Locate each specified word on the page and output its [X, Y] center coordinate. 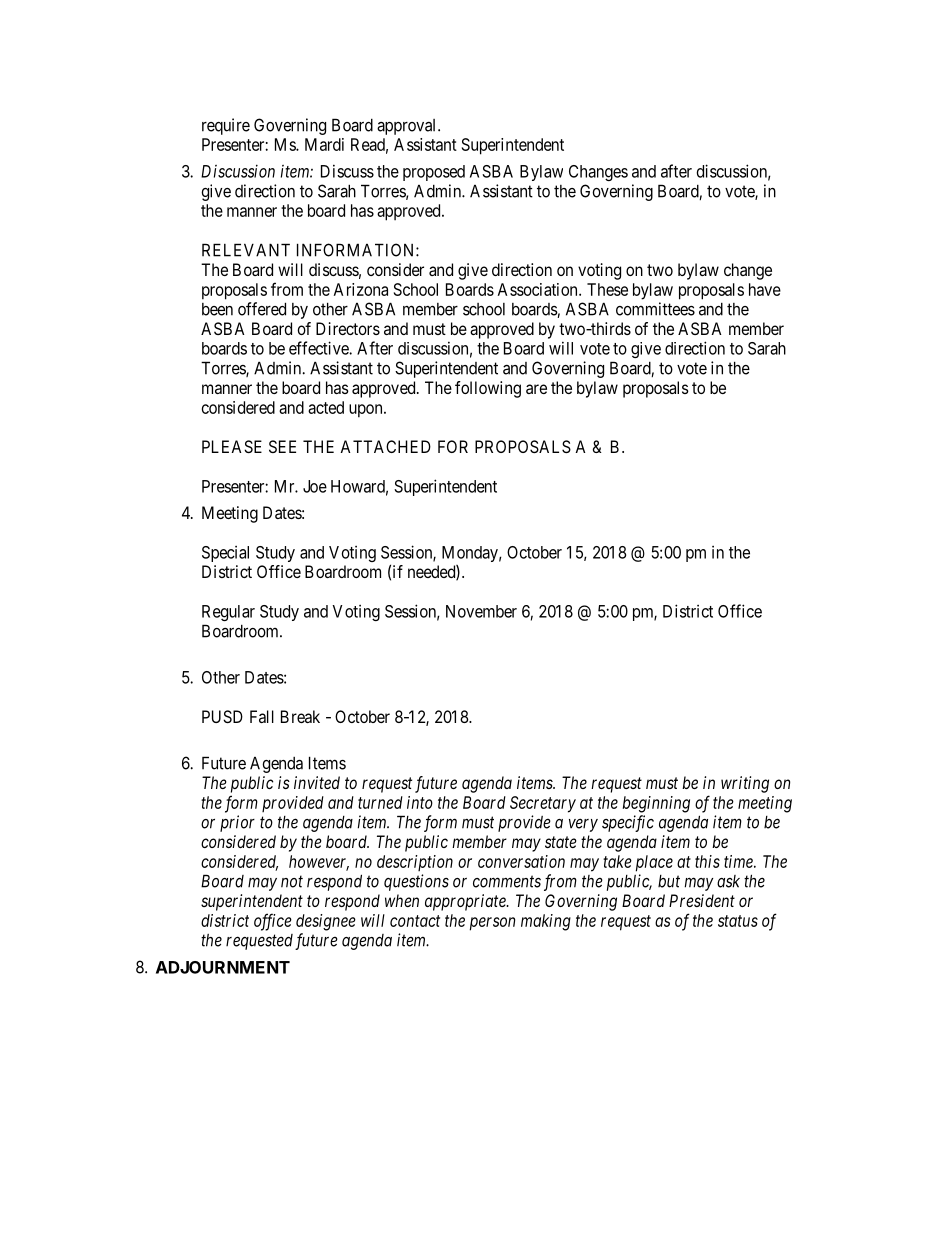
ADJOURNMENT [223, 967]
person [492, 924]
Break [300, 716]
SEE [282, 446]
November [481, 611]
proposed [434, 173]
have [765, 289]
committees [655, 309]
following [488, 389]
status [738, 921]
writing [745, 784]
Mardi [324, 144]
